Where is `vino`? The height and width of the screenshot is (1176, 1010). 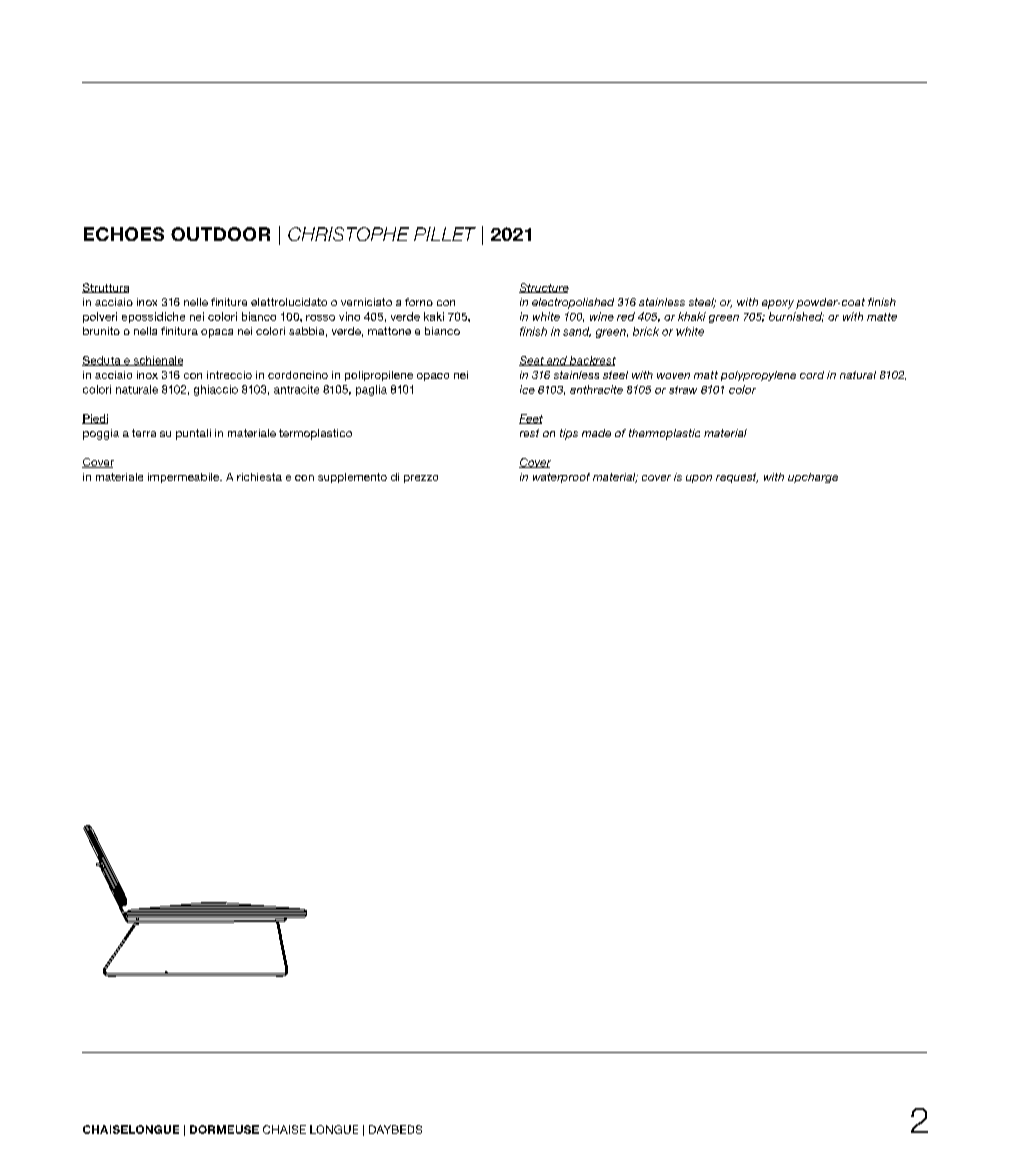
vino is located at coordinates (349, 316).
